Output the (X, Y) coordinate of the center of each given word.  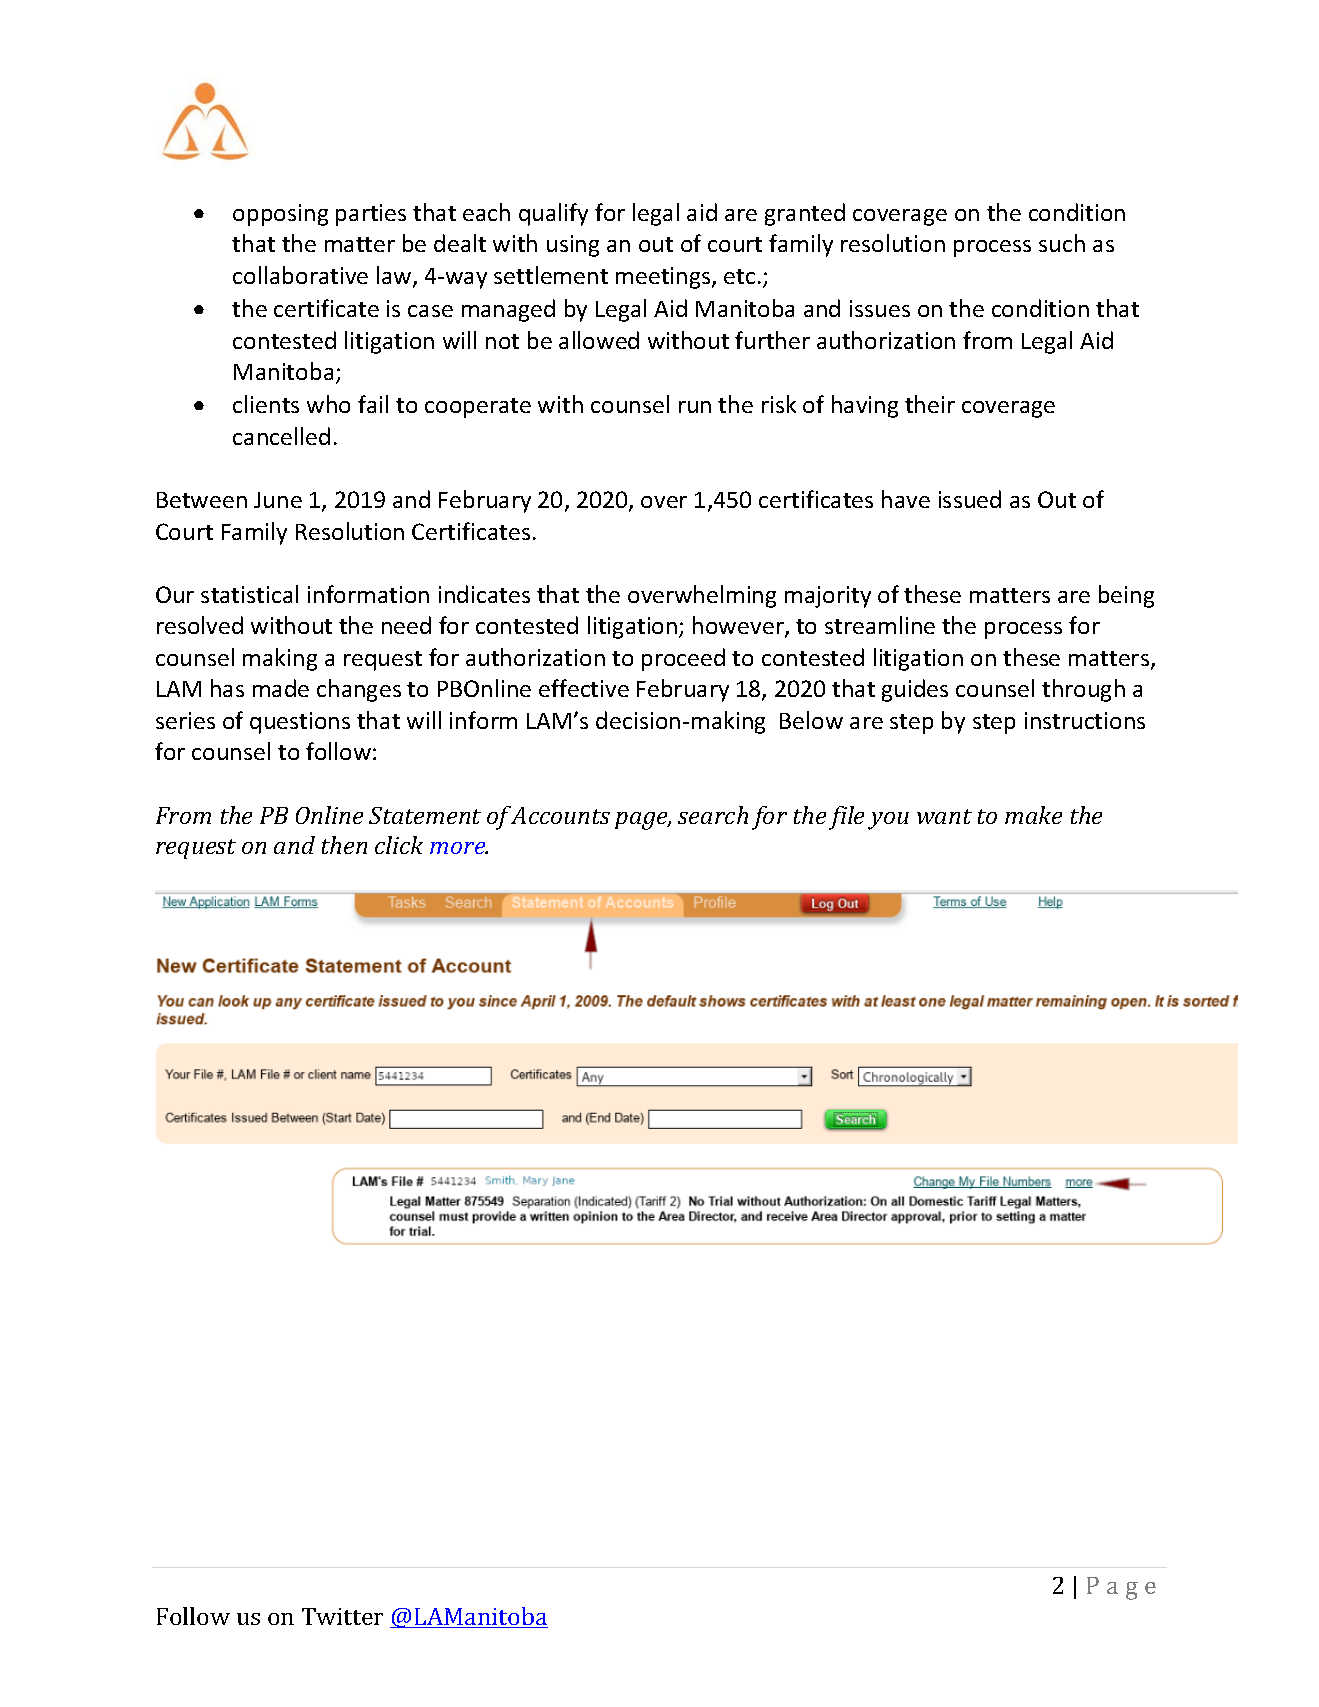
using (573, 246)
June (278, 500)
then (344, 845)
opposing (280, 215)
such (1062, 243)
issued (970, 499)
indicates (484, 594)
